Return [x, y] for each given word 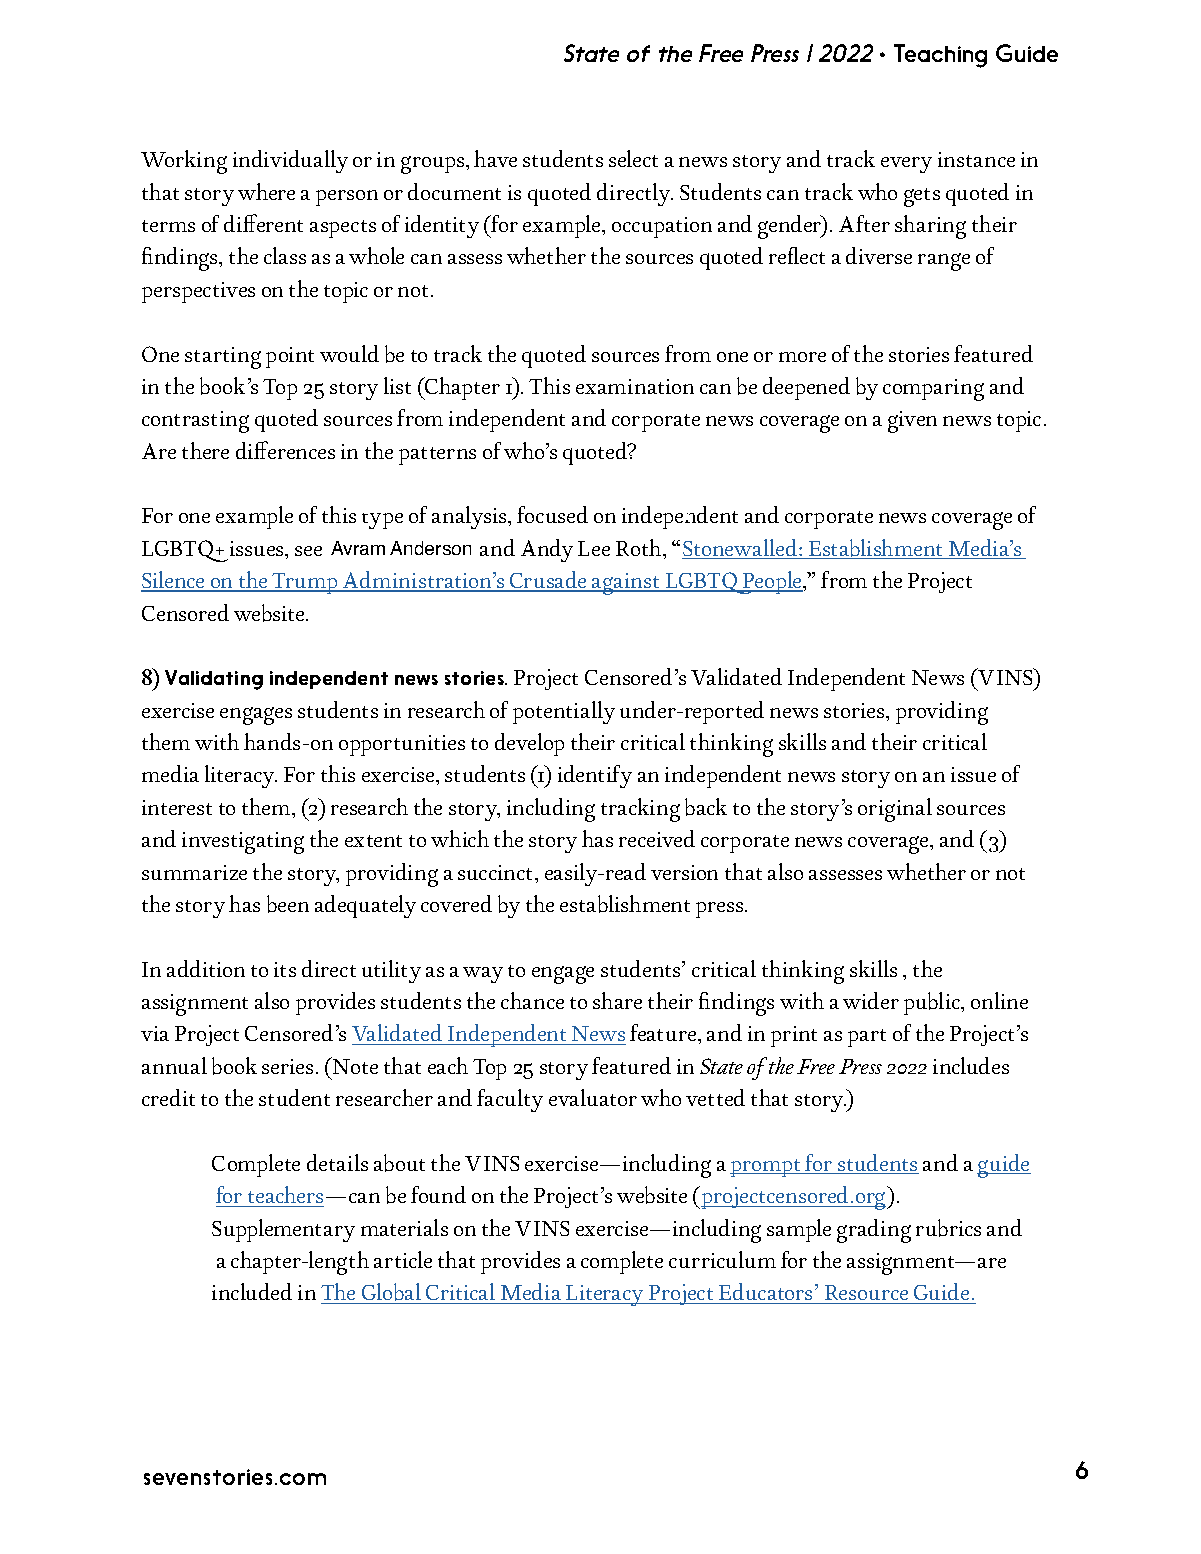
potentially [564, 712]
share [617, 1000]
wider [871, 1000]
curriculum [722, 1259]
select [633, 158]
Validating [214, 680]
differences [285, 450]
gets [922, 197]
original [895, 810]
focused [552, 514]
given [912, 422]
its [285, 969]
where [266, 191]
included [252, 1291]
